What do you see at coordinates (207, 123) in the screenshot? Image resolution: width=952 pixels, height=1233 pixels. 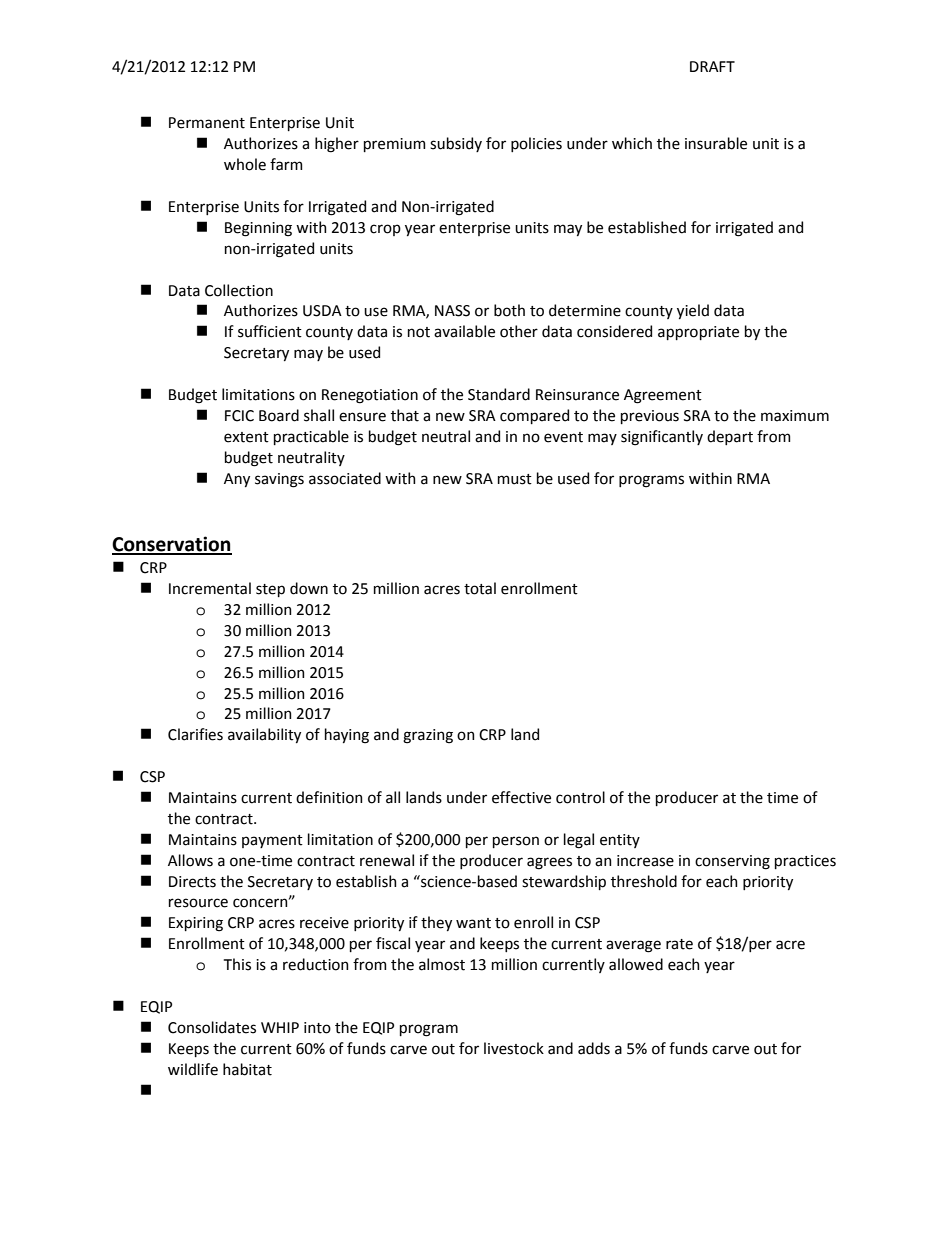 I see `Permanent` at bounding box center [207, 123].
